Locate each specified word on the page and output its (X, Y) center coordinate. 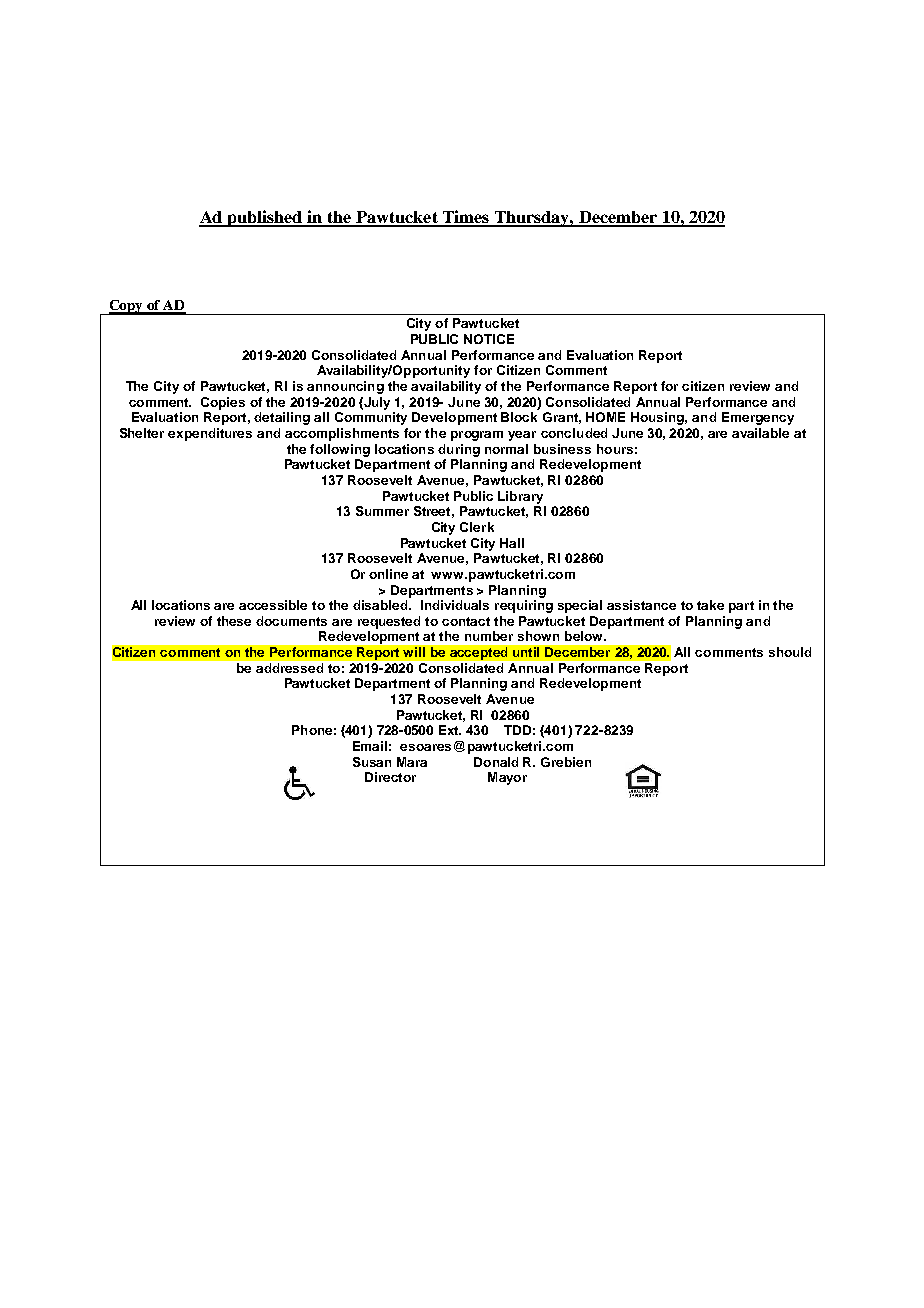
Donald (496, 762)
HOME (605, 417)
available (760, 433)
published (265, 218)
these (234, 621)
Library (520, 497)
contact (466, 621)
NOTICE (489, 339)
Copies (223, 403)
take (710, 605)
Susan (372, 762)
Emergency (758, 418)
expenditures (210, 434)
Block (519, 417)
